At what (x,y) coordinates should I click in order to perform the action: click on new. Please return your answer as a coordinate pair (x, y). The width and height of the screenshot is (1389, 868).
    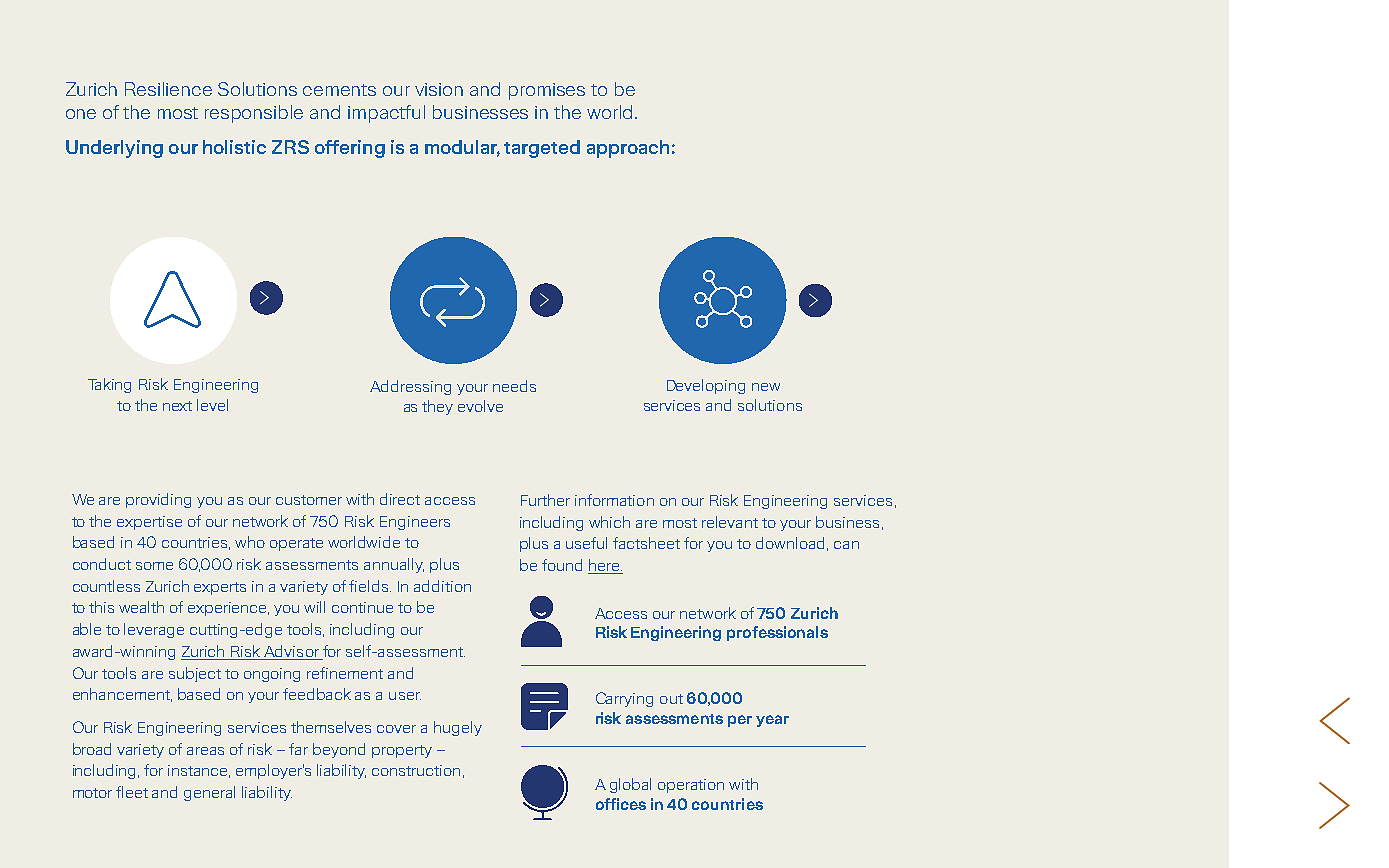
    Looking at the image, I should click on (766, 387).
